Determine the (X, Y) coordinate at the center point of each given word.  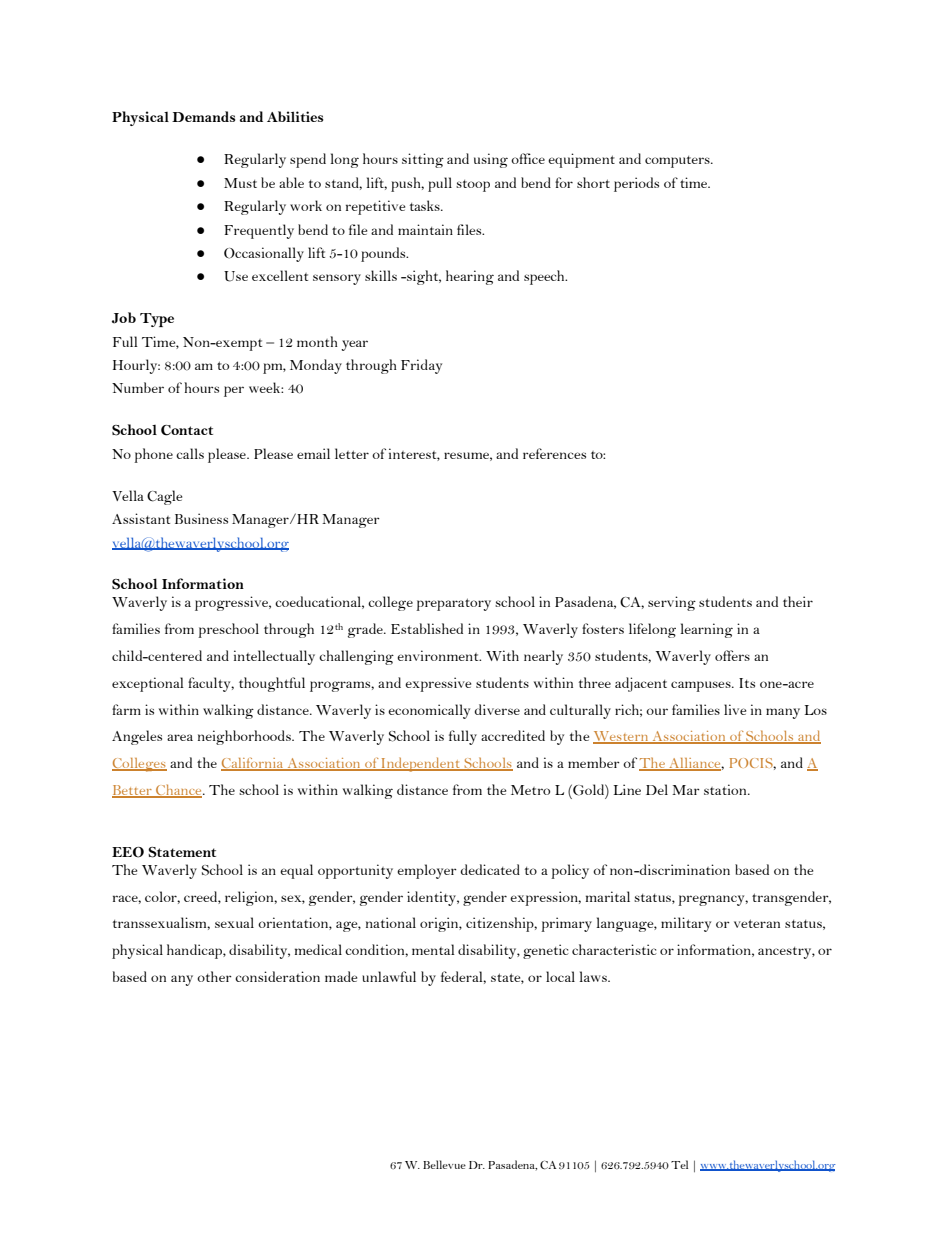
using (491, 160)
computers (678, 162)
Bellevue (444, 1164)
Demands (203, 116)
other (214, 976)
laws (594, 976)
